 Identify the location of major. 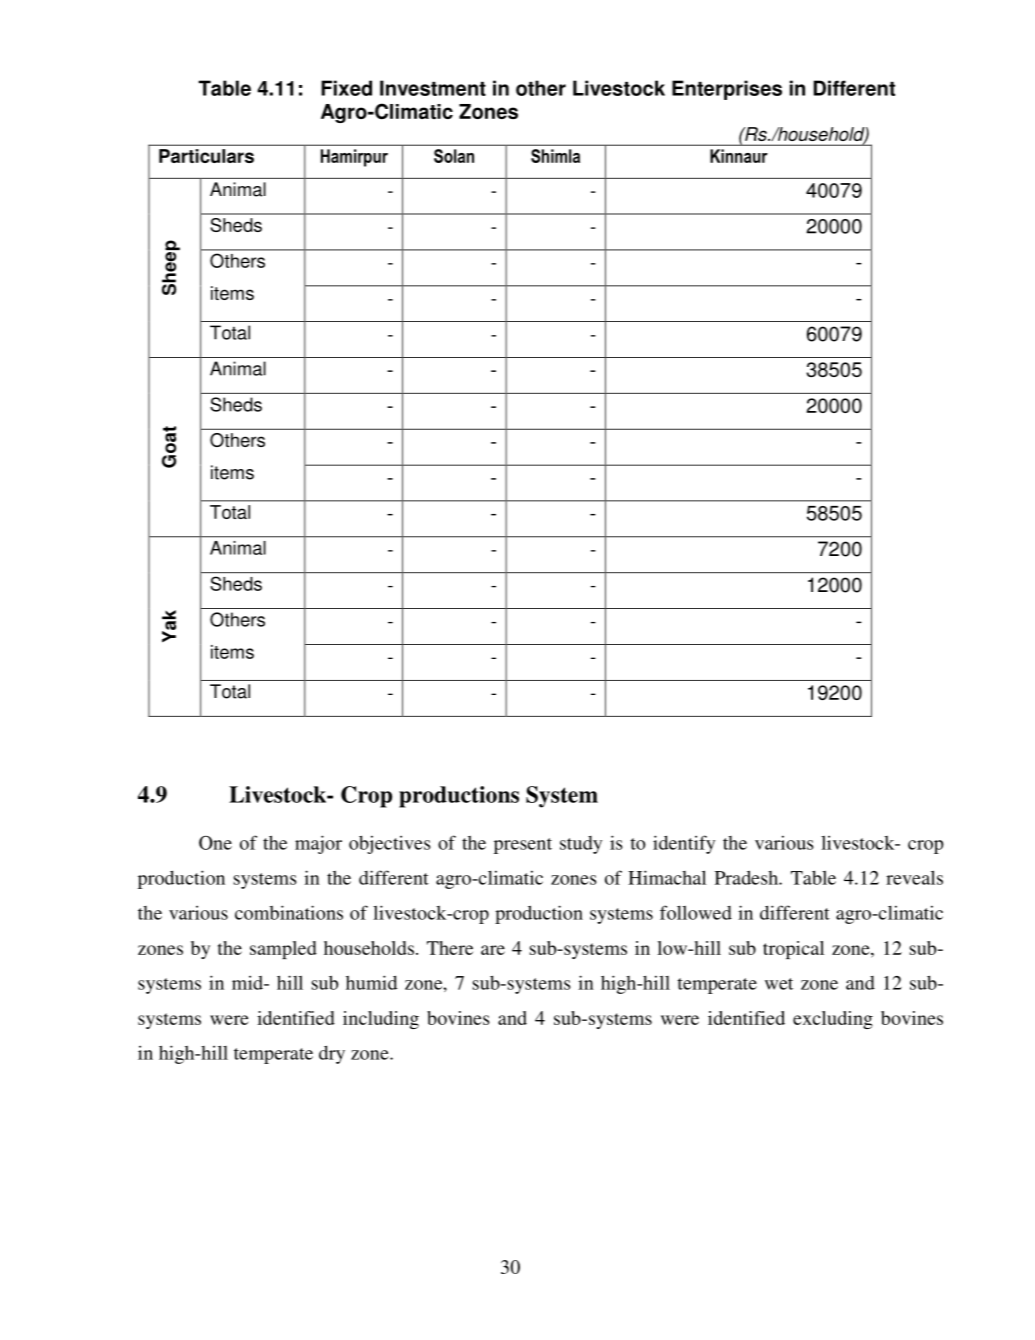
(318, 844).
